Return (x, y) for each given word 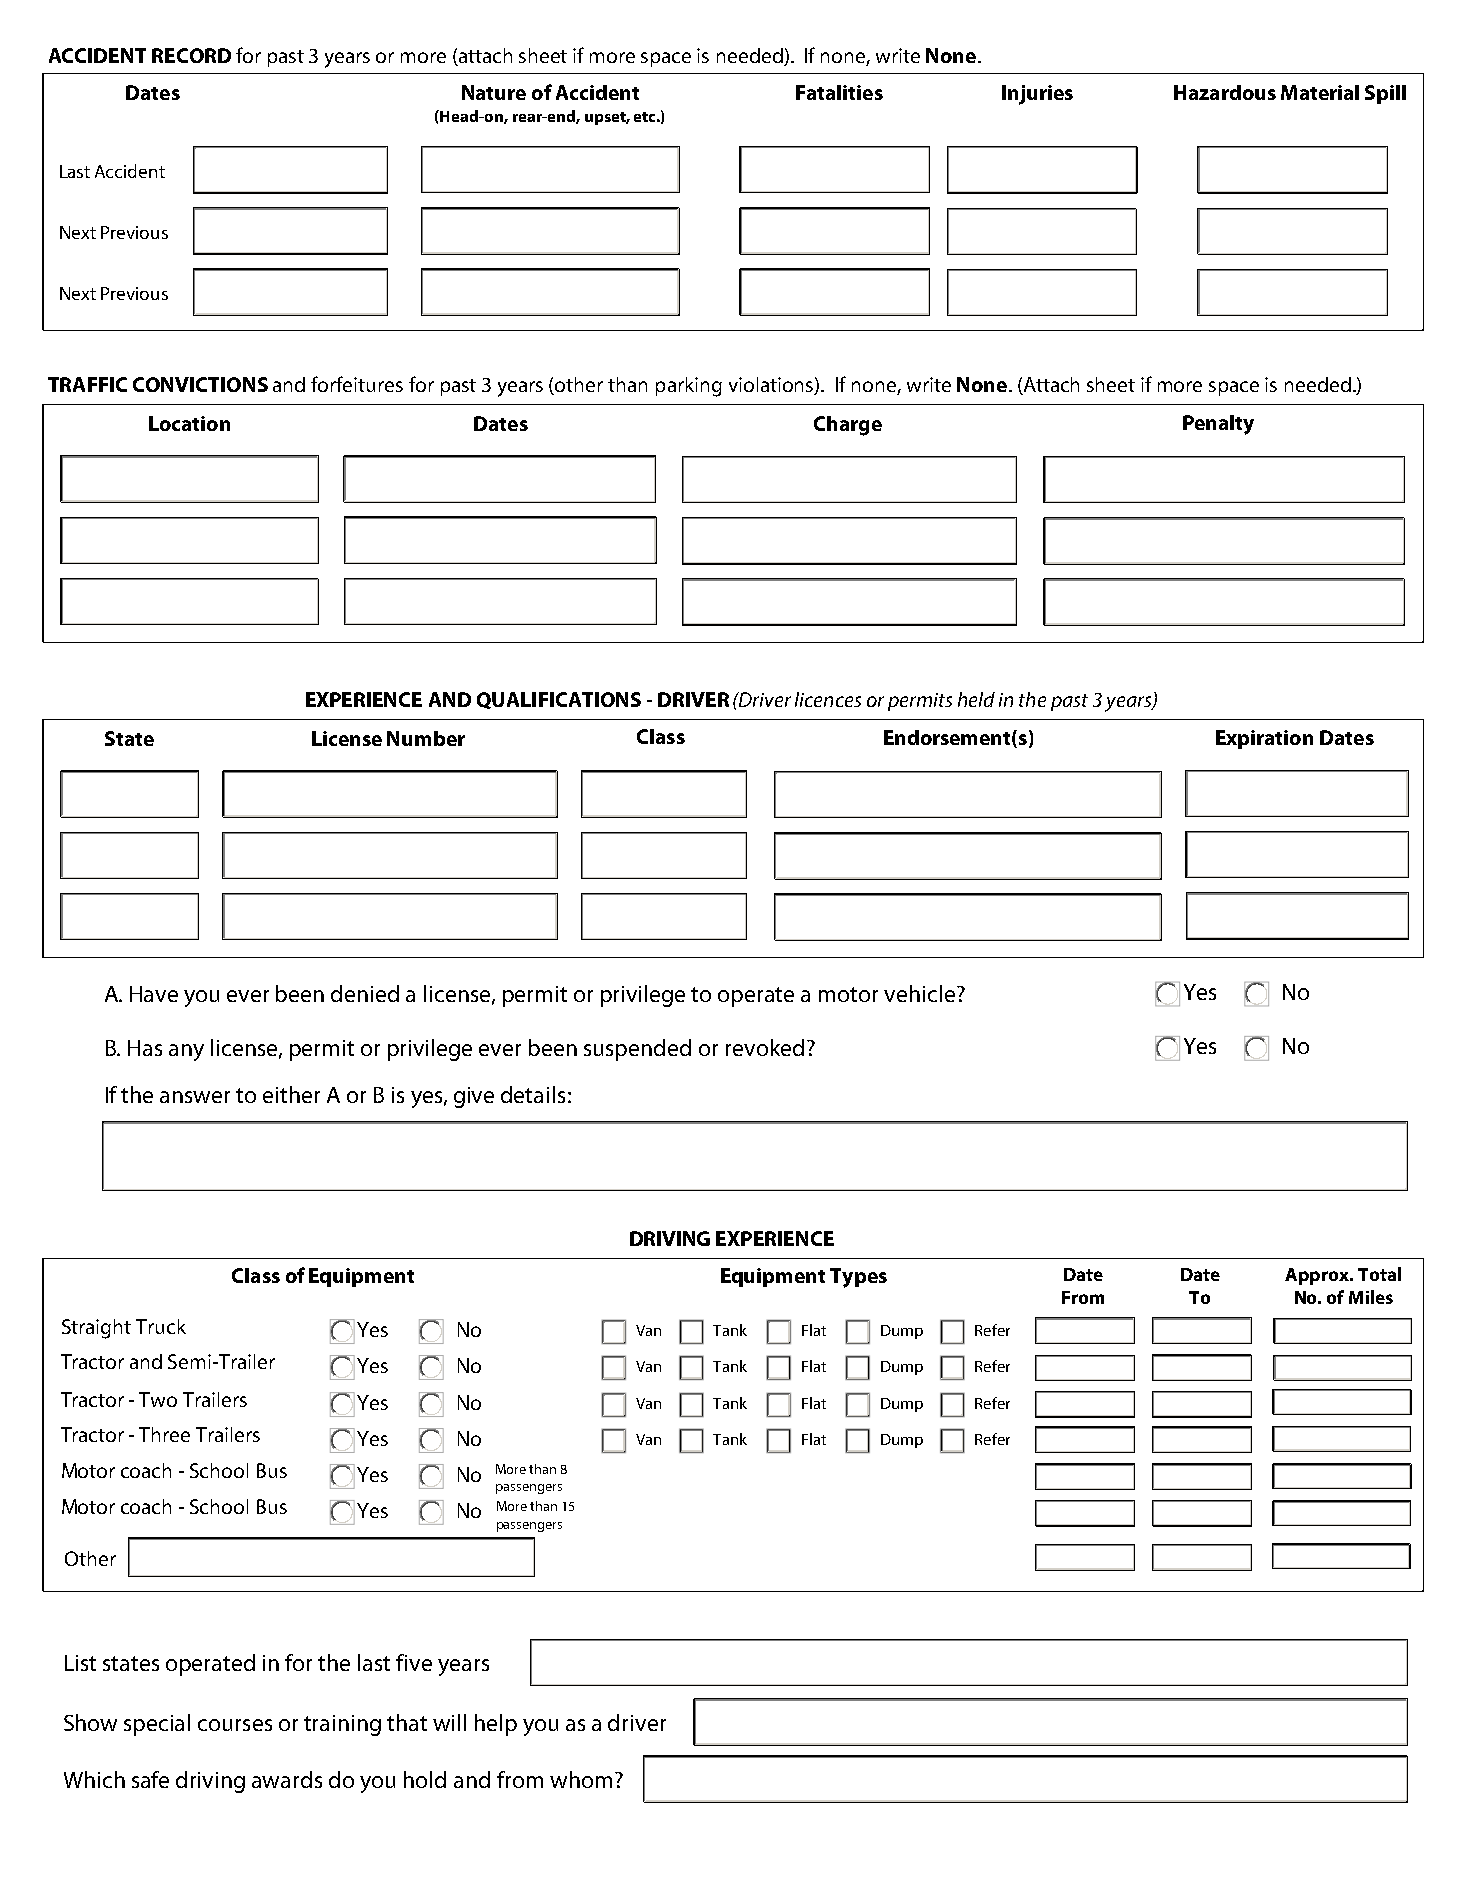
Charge (848, 426)
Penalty (1218, 425)
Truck (161, 1326)
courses (235, 1725)
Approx (1318, 1276)
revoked (765, 1047)
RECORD (191, 55)
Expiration (1264, 739)
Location (189, 423)
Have (154, 994)
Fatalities (839, 92)
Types (858, 1278)
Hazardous (1225, 92)
